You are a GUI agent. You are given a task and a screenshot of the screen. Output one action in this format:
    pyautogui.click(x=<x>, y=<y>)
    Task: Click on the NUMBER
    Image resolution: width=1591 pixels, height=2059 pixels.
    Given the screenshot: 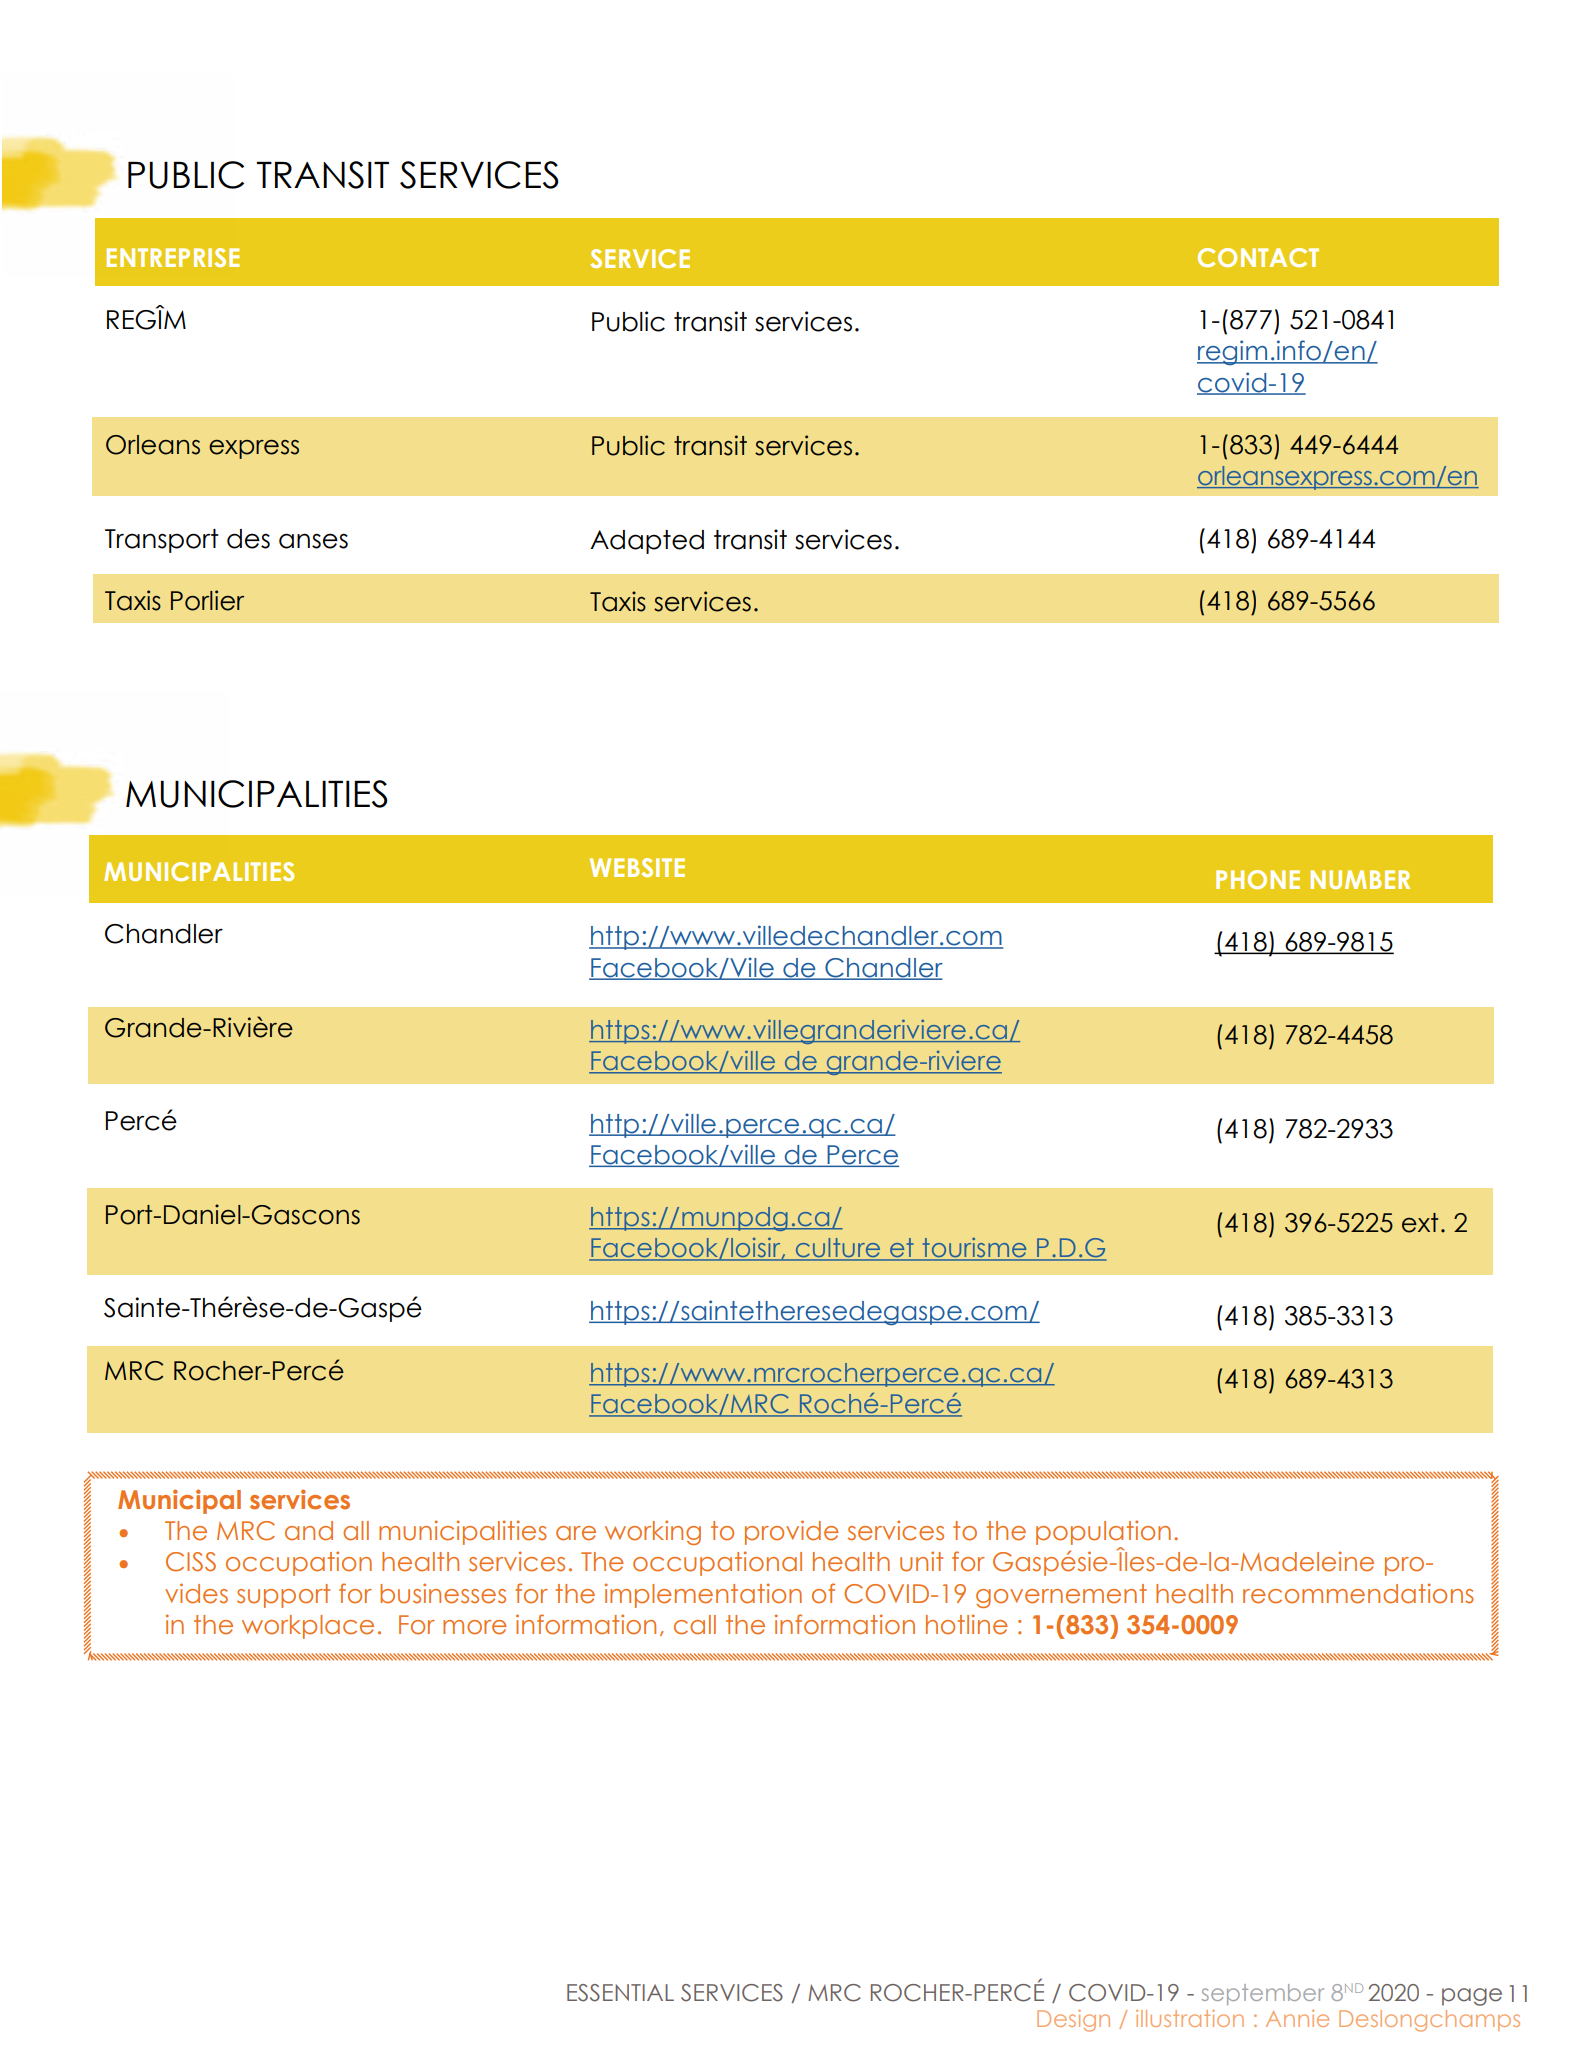 What is the action you would take?
    pyautogui.click(x=1360, y=879)
